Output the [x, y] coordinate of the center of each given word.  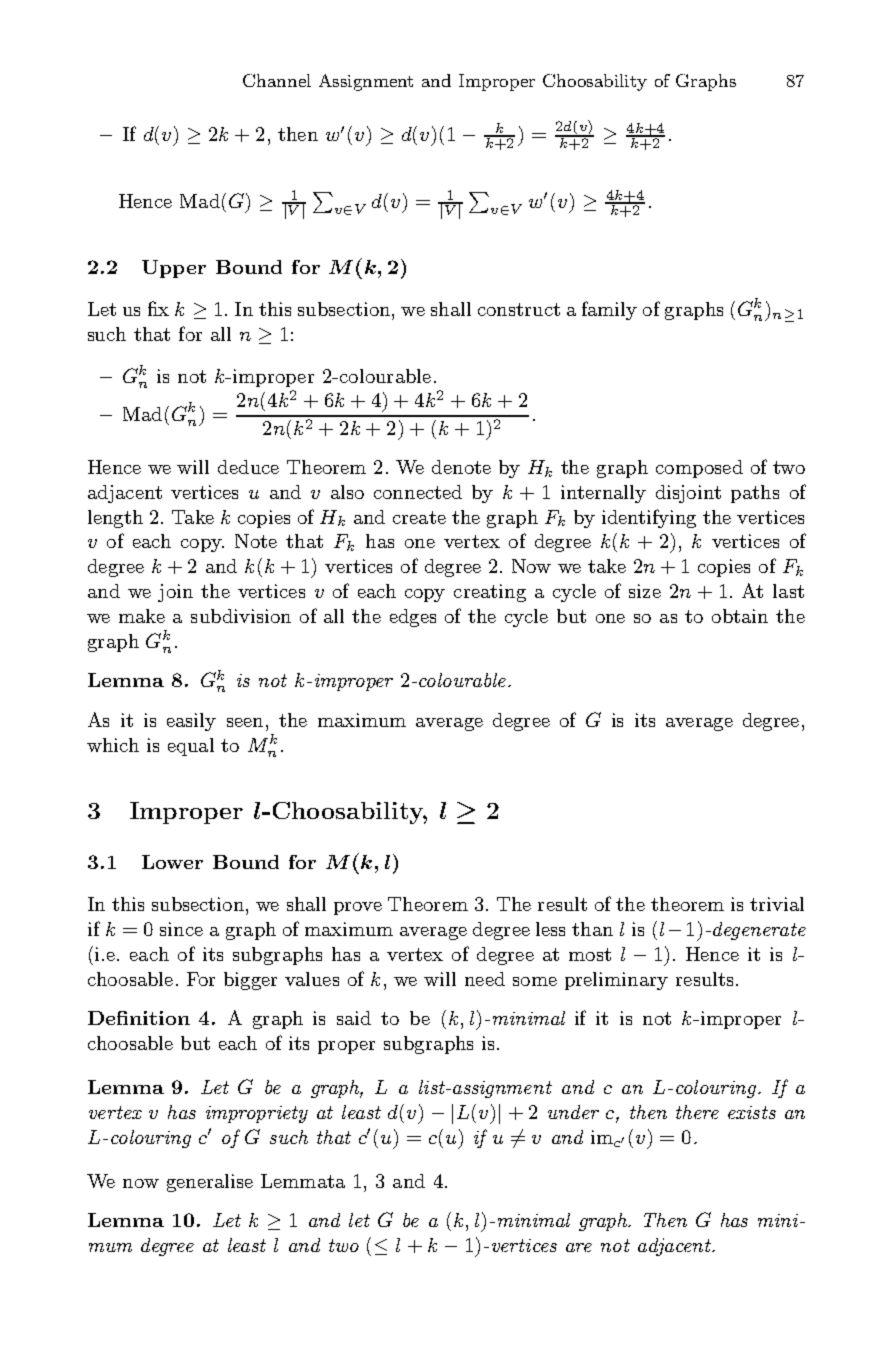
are [579, 1247]
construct [519, 309]
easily [191, 722]
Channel [277, 80]
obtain [740, 616]
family [609, 310]
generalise [210, 1183]
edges [413, 618]
